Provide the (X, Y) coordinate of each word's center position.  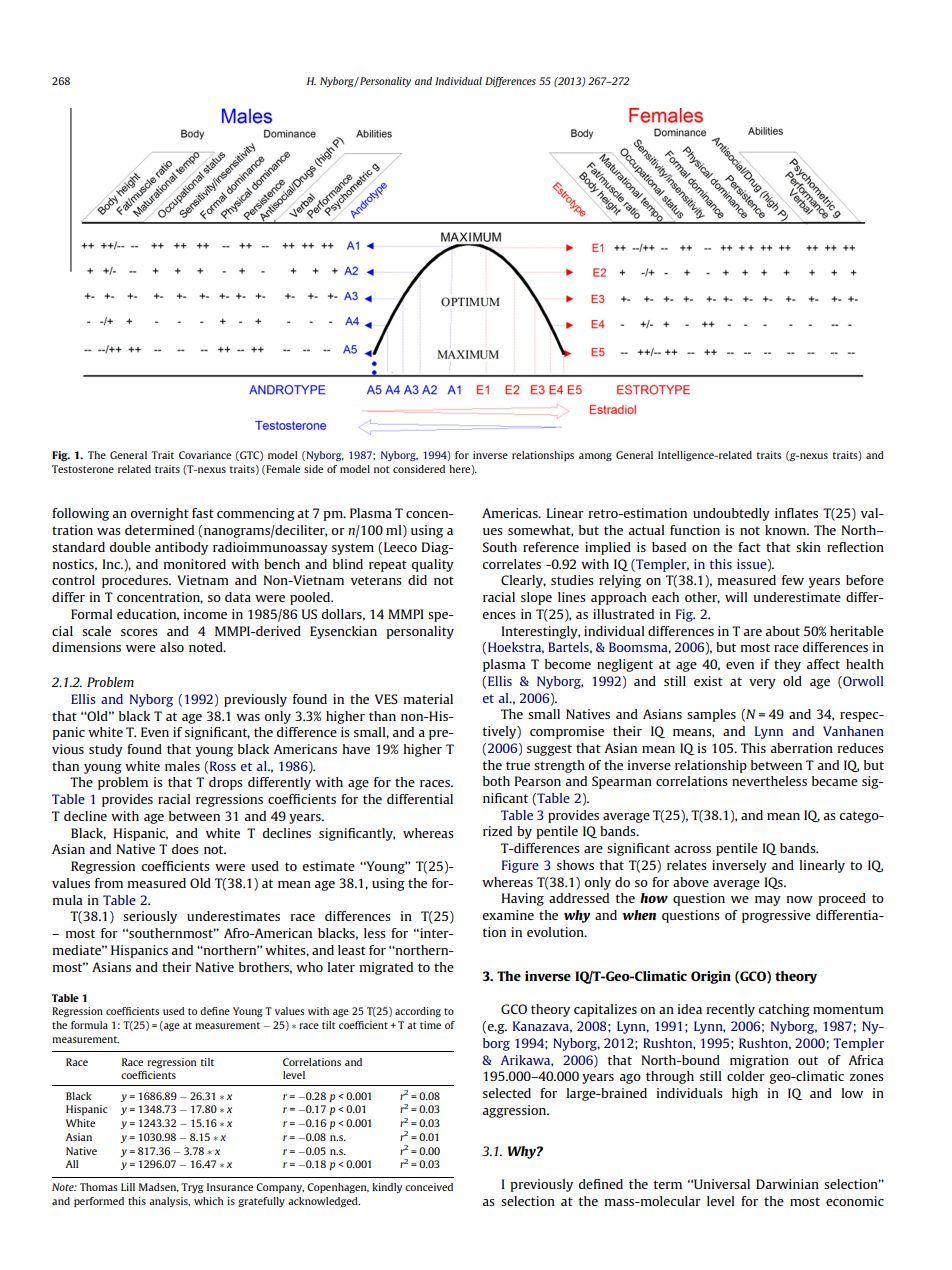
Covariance (205, 455)
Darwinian (787, 1184)
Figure (520, 866)
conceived (429, 1187)
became (835, 781)
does (185, 849)
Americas (511, 513)
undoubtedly (731, 514)
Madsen (159, 1187)
